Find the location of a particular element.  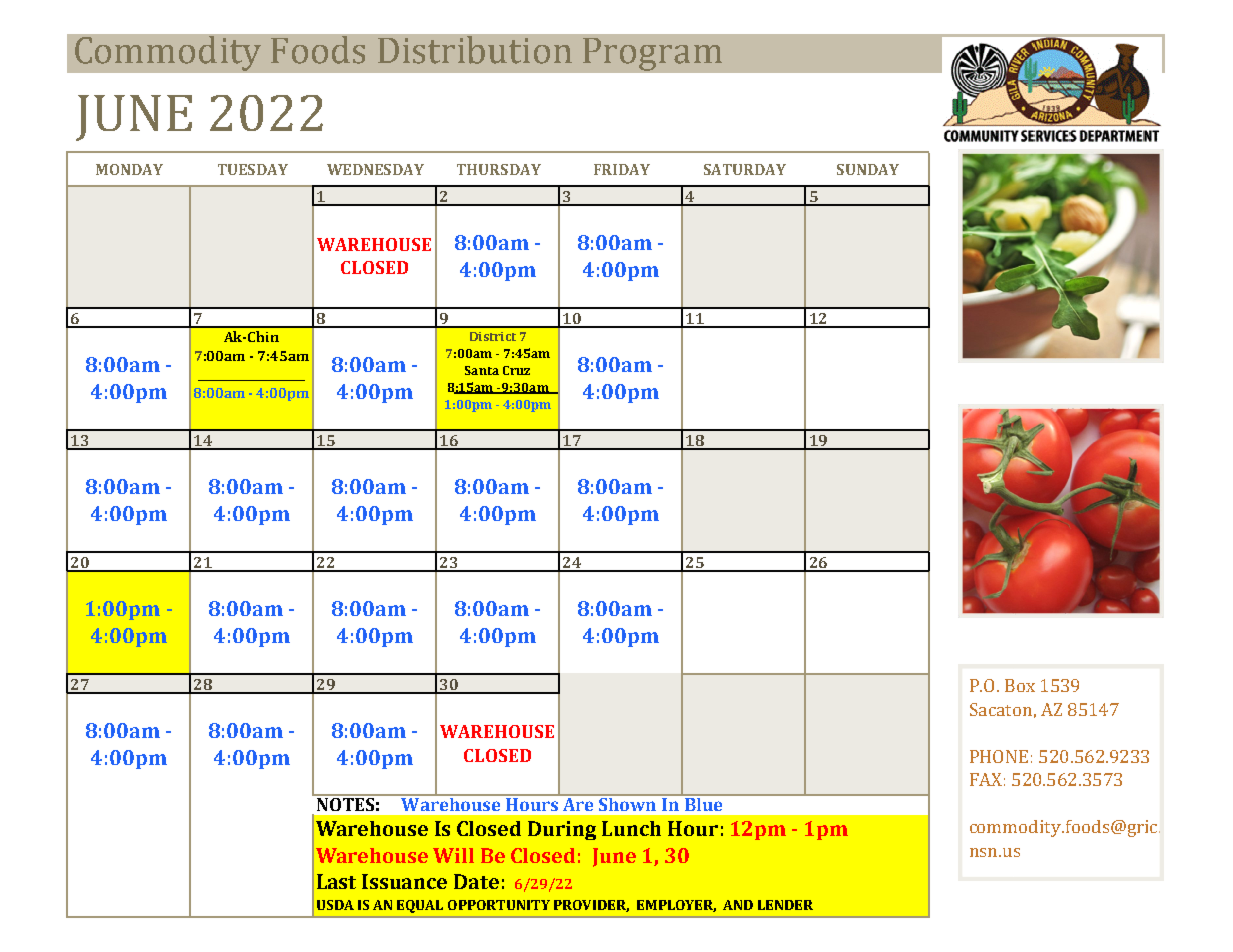

District is located at coordinates (493, 336).
